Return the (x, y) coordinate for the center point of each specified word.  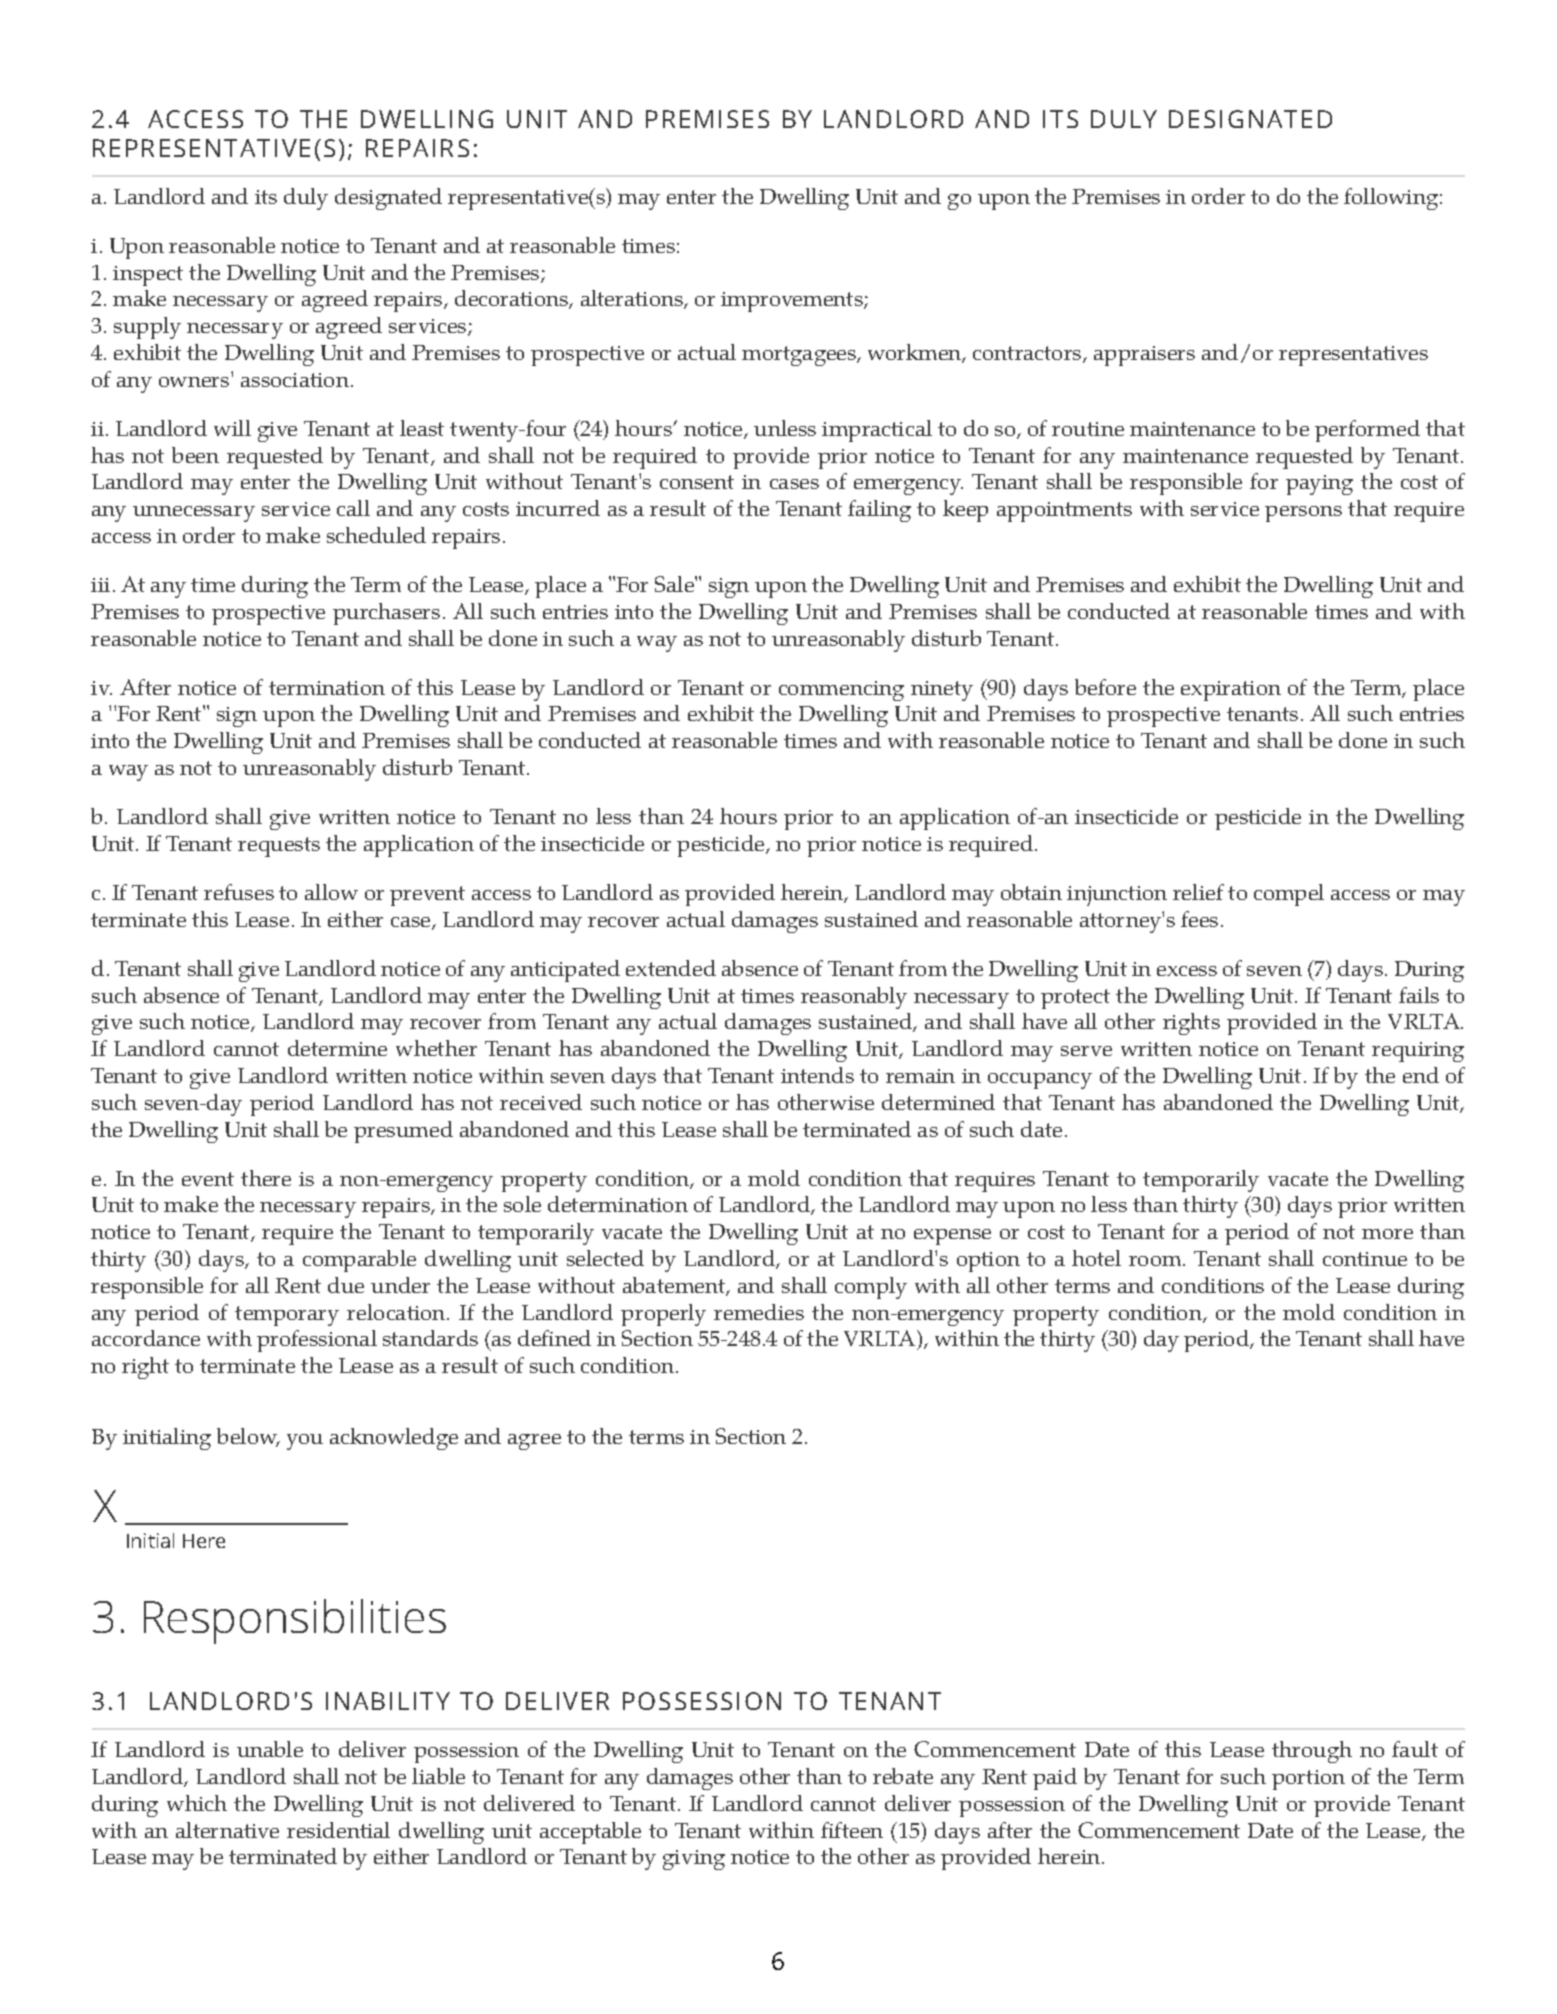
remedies (759, 1312)
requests (279, 847)
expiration (1231, 691)
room (1156, 1261)
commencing (841, 691)
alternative (227, 1830)
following (1392, 199)
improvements (793, 302)
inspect (148, 276)
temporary (287, 1316)
